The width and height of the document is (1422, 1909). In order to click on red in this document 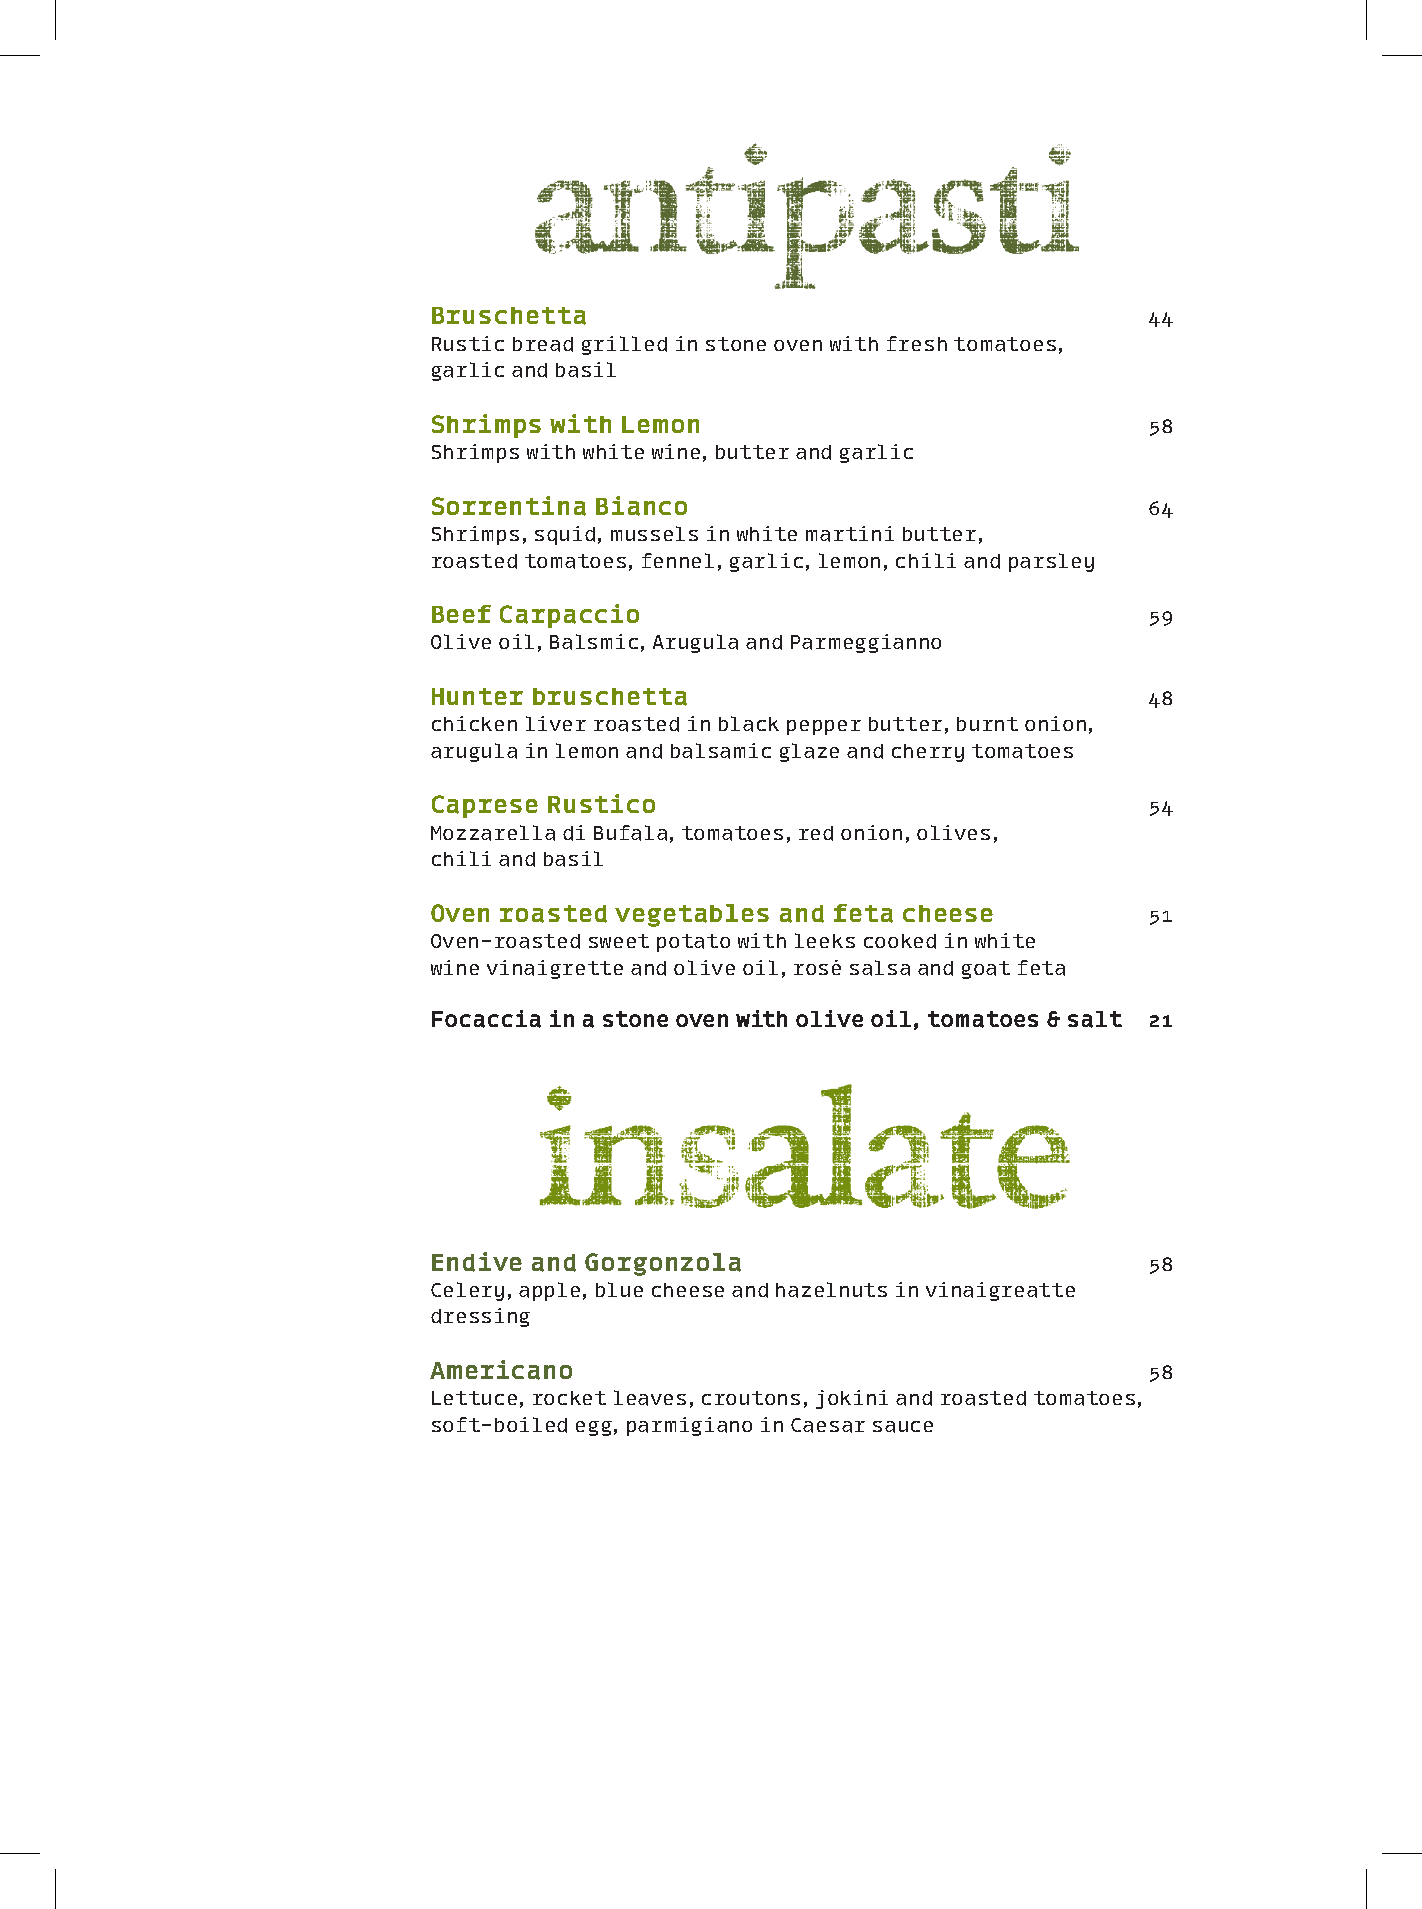, I will do `click(816, 833)`.
